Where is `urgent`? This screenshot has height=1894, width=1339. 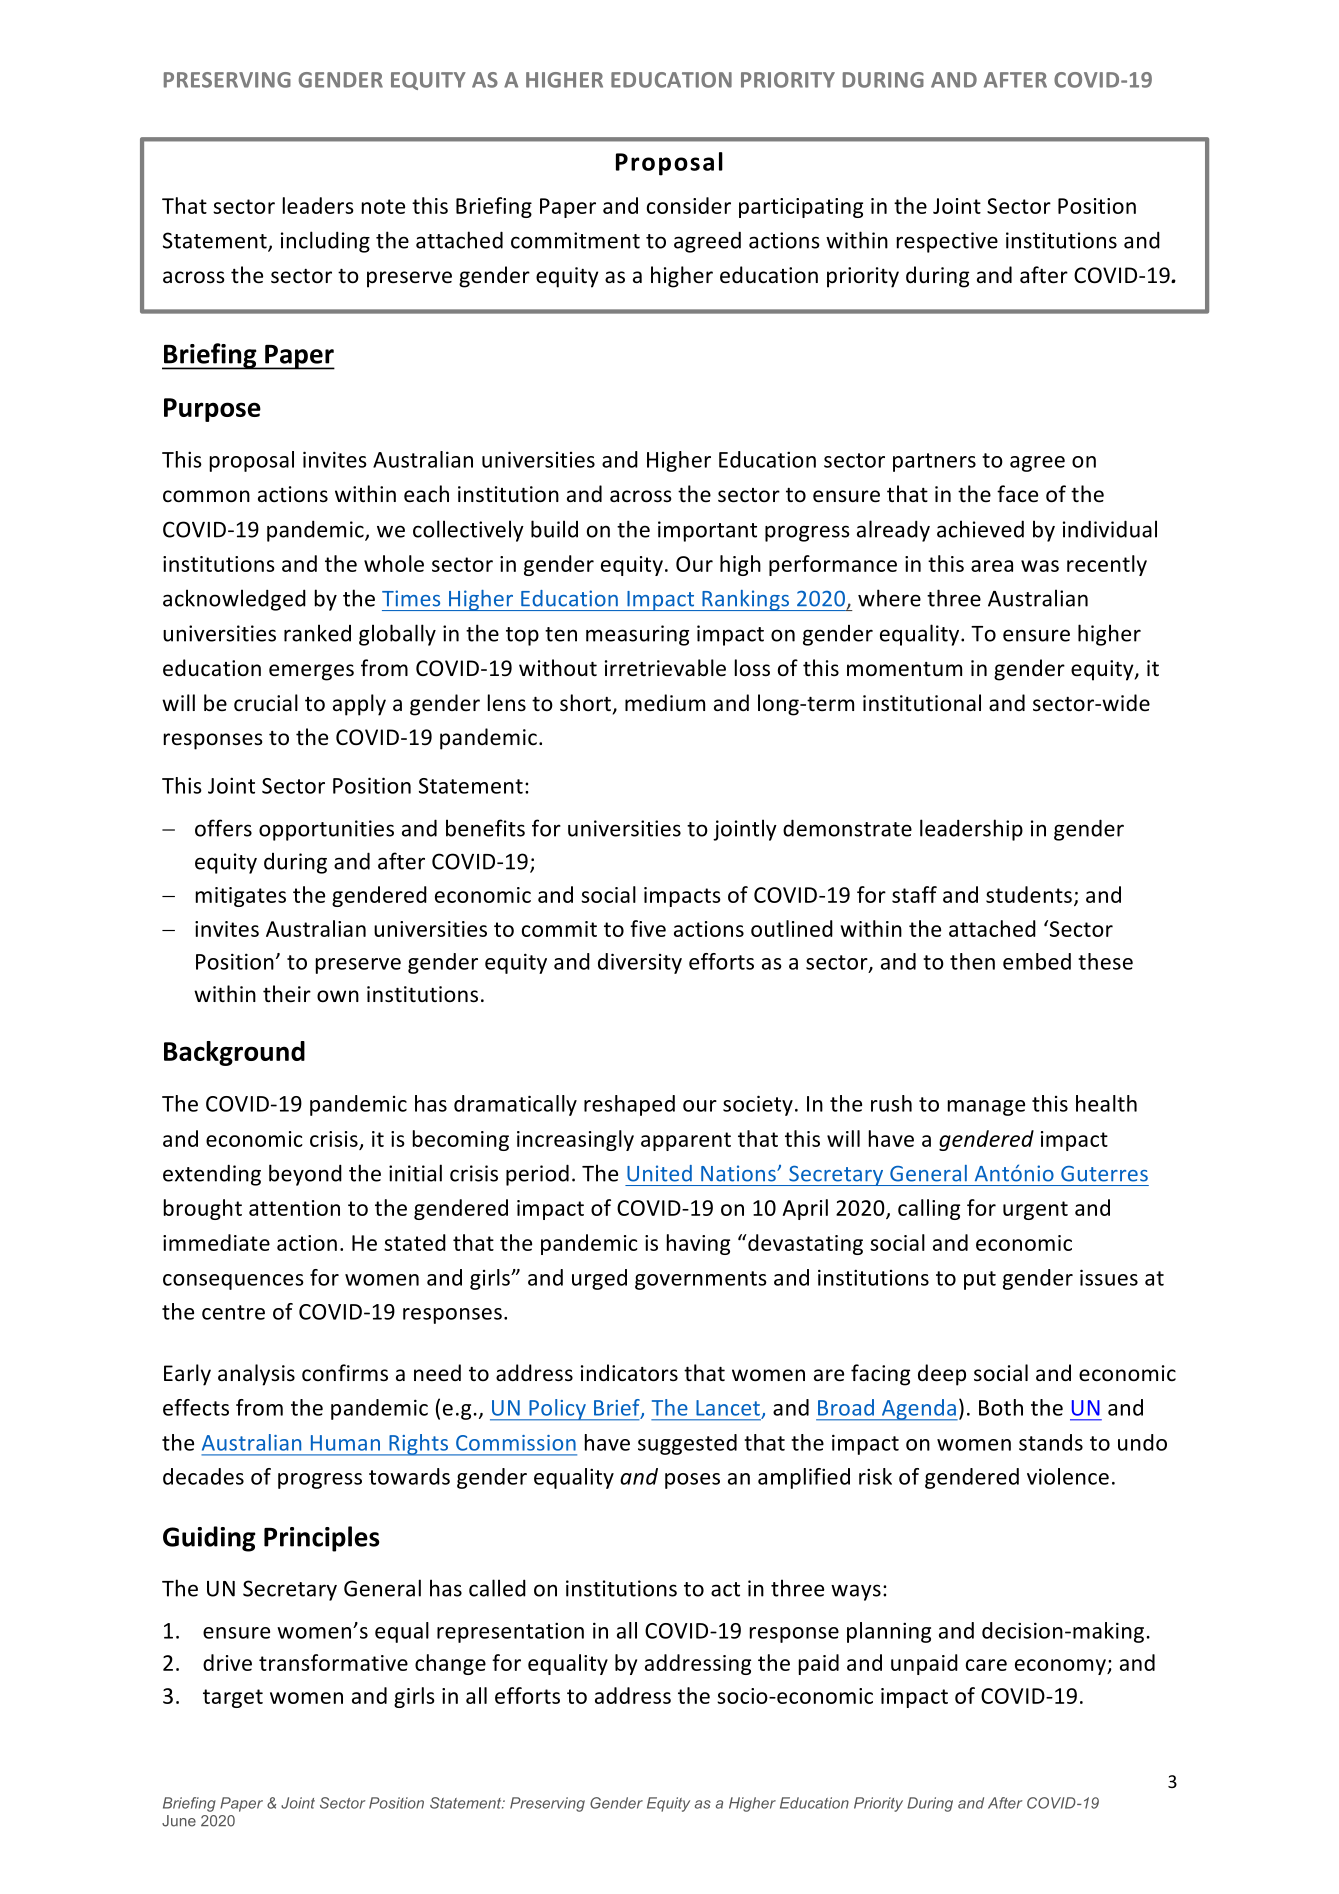 urgent is located at coordinates (1035, 1210).
